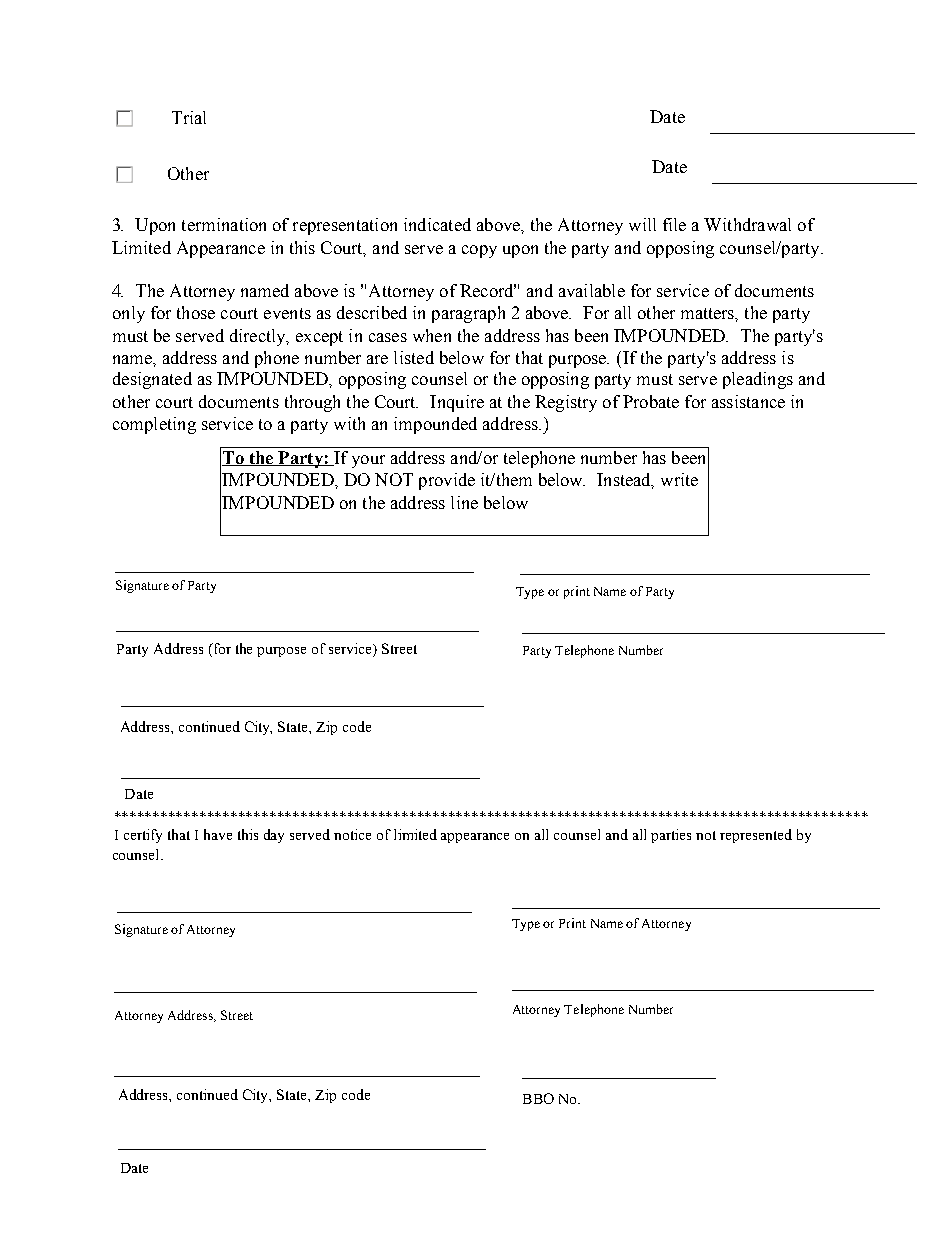 This image has height=1233, width=952. Describe the element at coordinates (464, 502) in the image. I see `line` at that location.
